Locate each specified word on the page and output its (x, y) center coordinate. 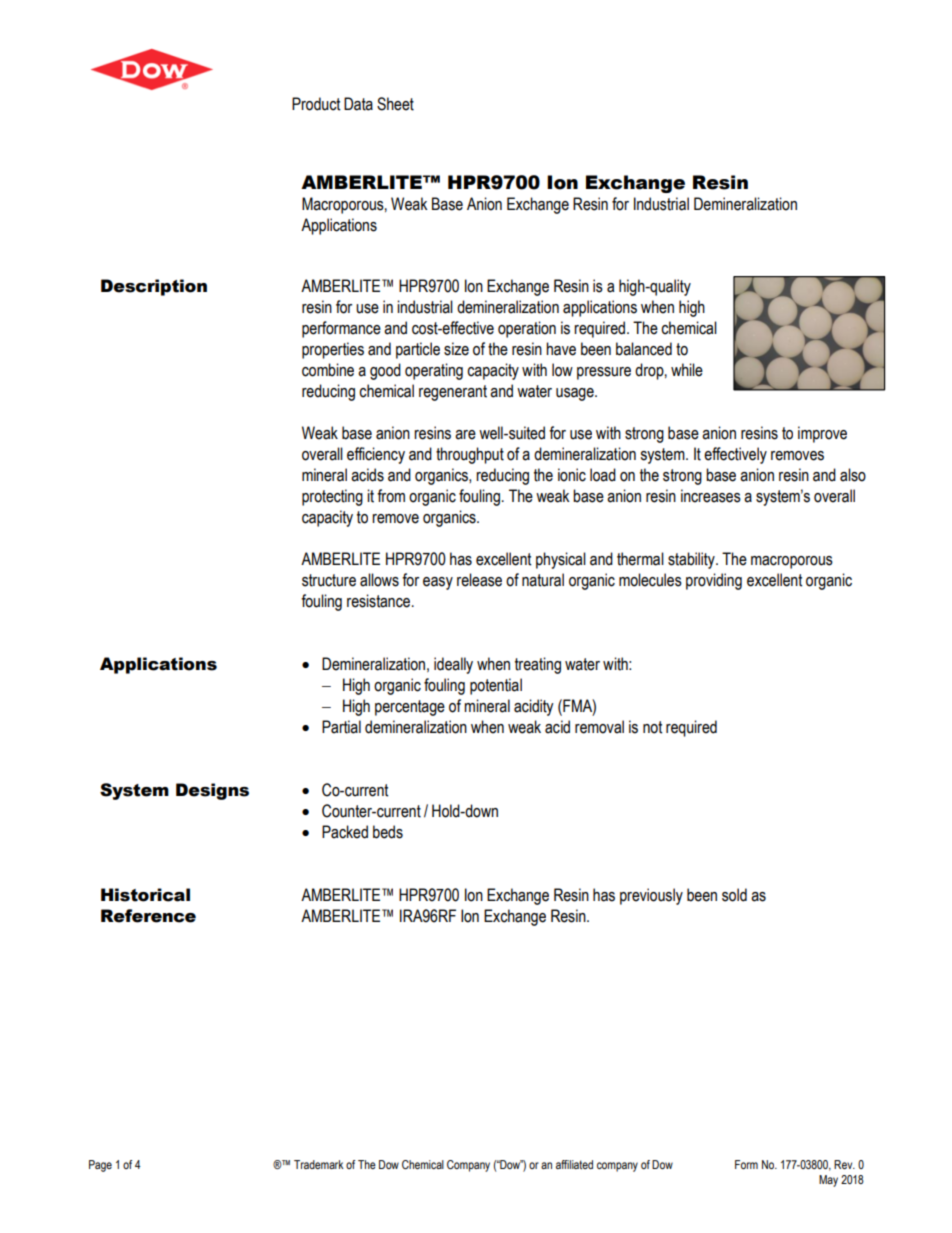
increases (711, 496)
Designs (212, 791)
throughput (470, 455)
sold (734, 895)
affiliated (574, 1164)
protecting (332, 497)
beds (388, 832)
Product (316, 104)
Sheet (395, 104)
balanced (644, 349)
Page (100, 1166)
